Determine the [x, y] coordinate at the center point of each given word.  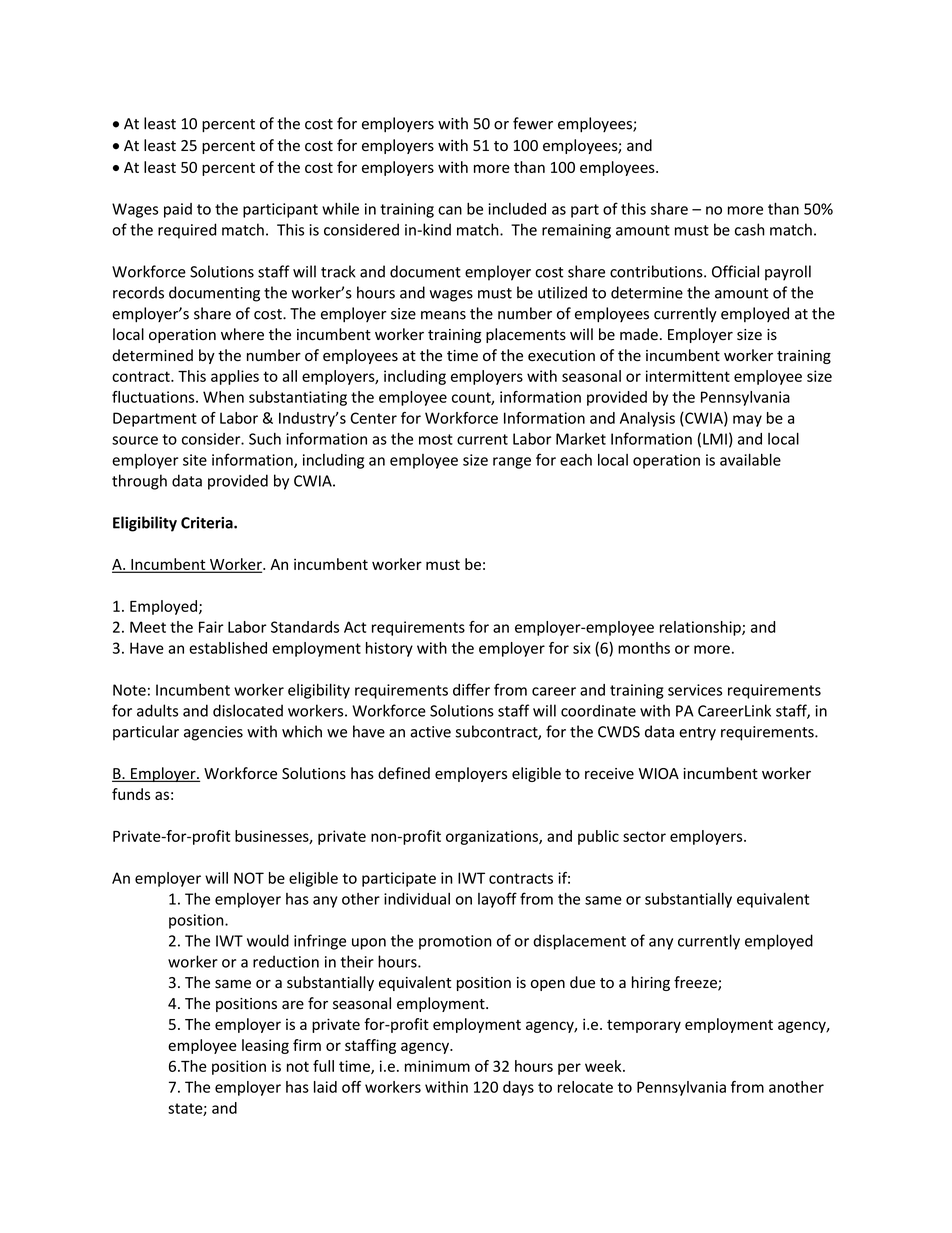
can [450, 210]
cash [750, 229]
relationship [701, 628]
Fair [211, 627]
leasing [265, 1046]
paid [178, 210]
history [389, 649]
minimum [437, 1066]
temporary [644, 1026]
